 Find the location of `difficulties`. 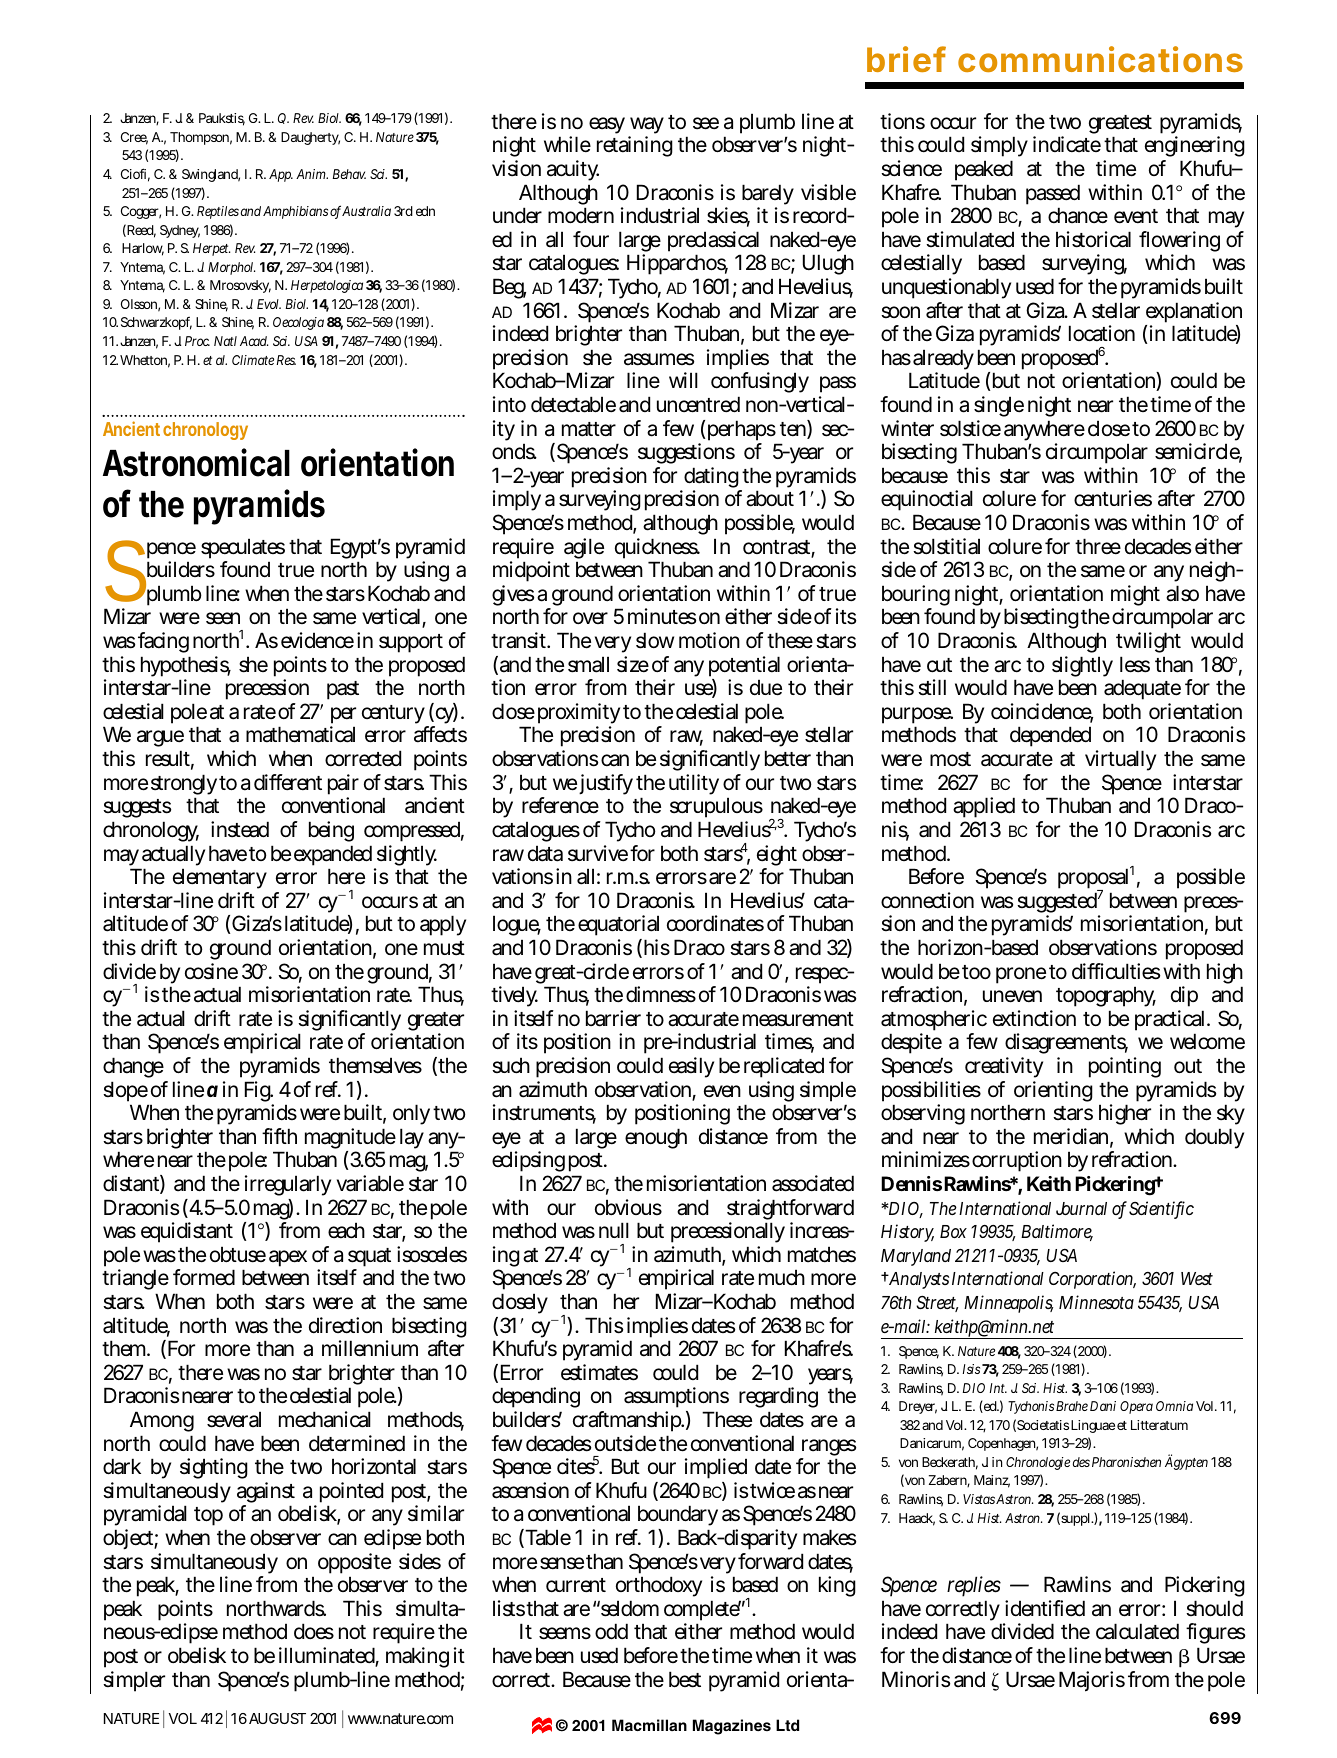

difficulties is located at coordinates (1116, 971).
